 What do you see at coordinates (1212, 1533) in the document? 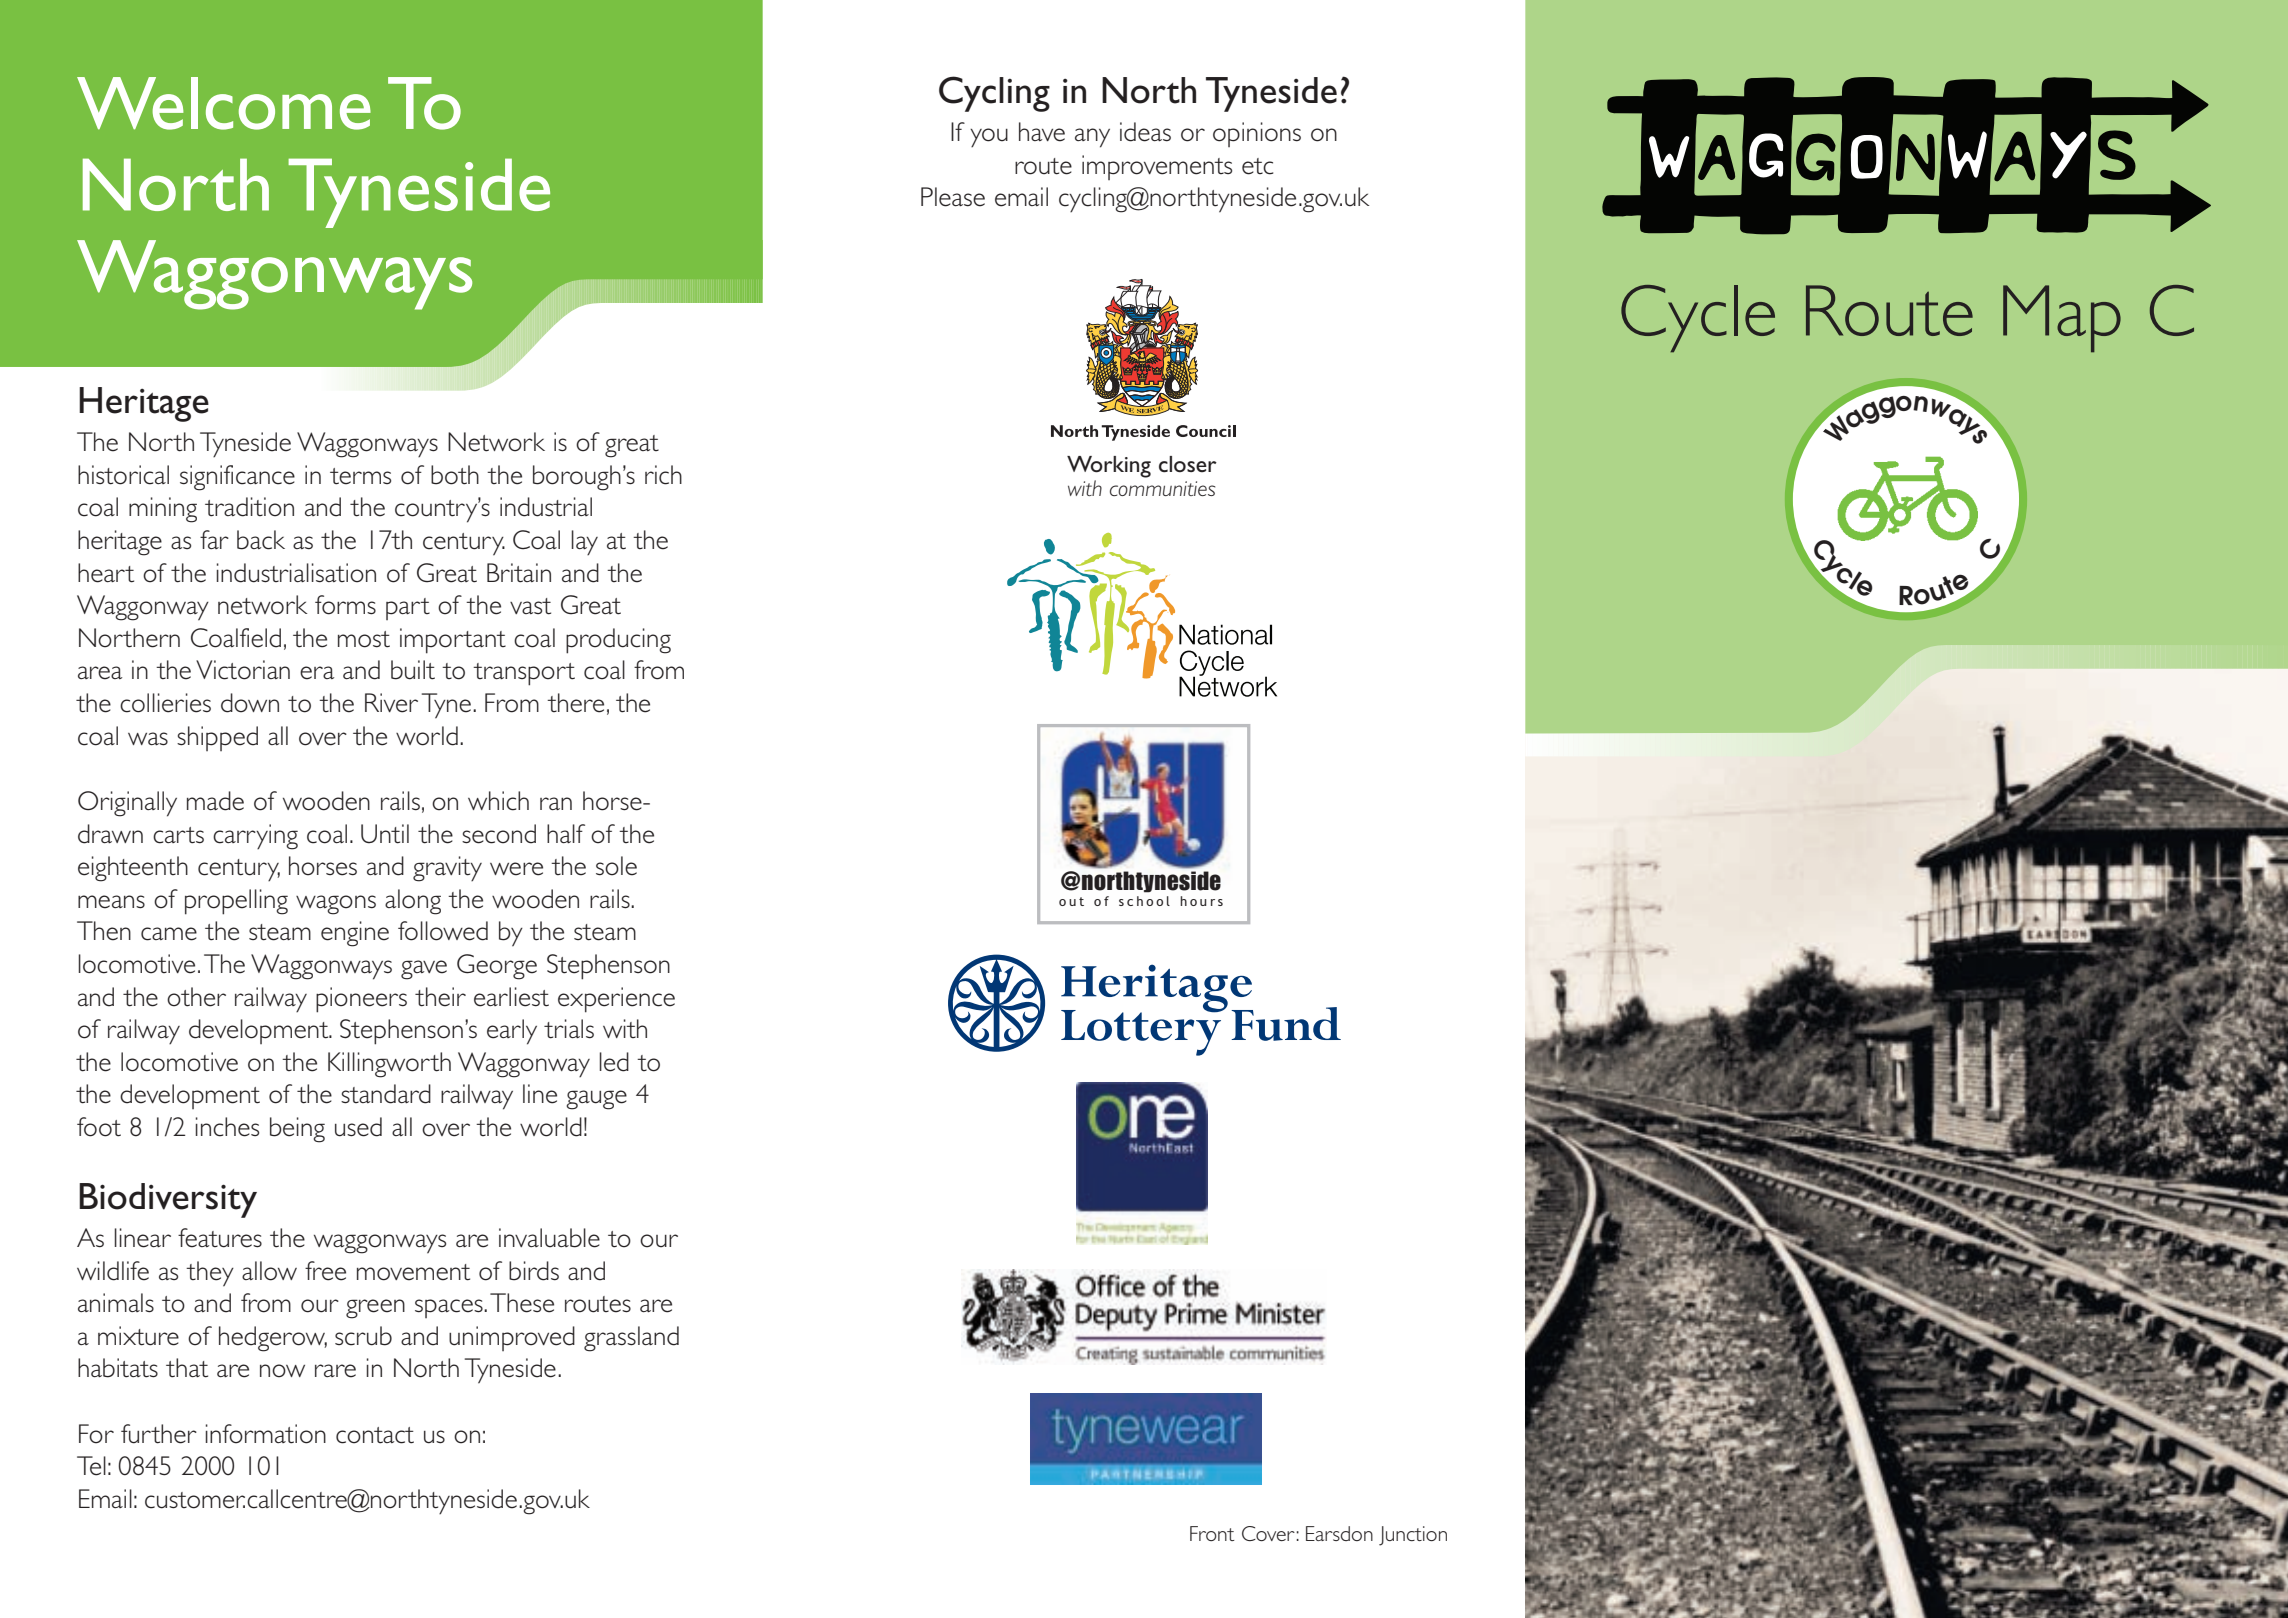
I see `Front` at bounding box center [1212, 1533].
